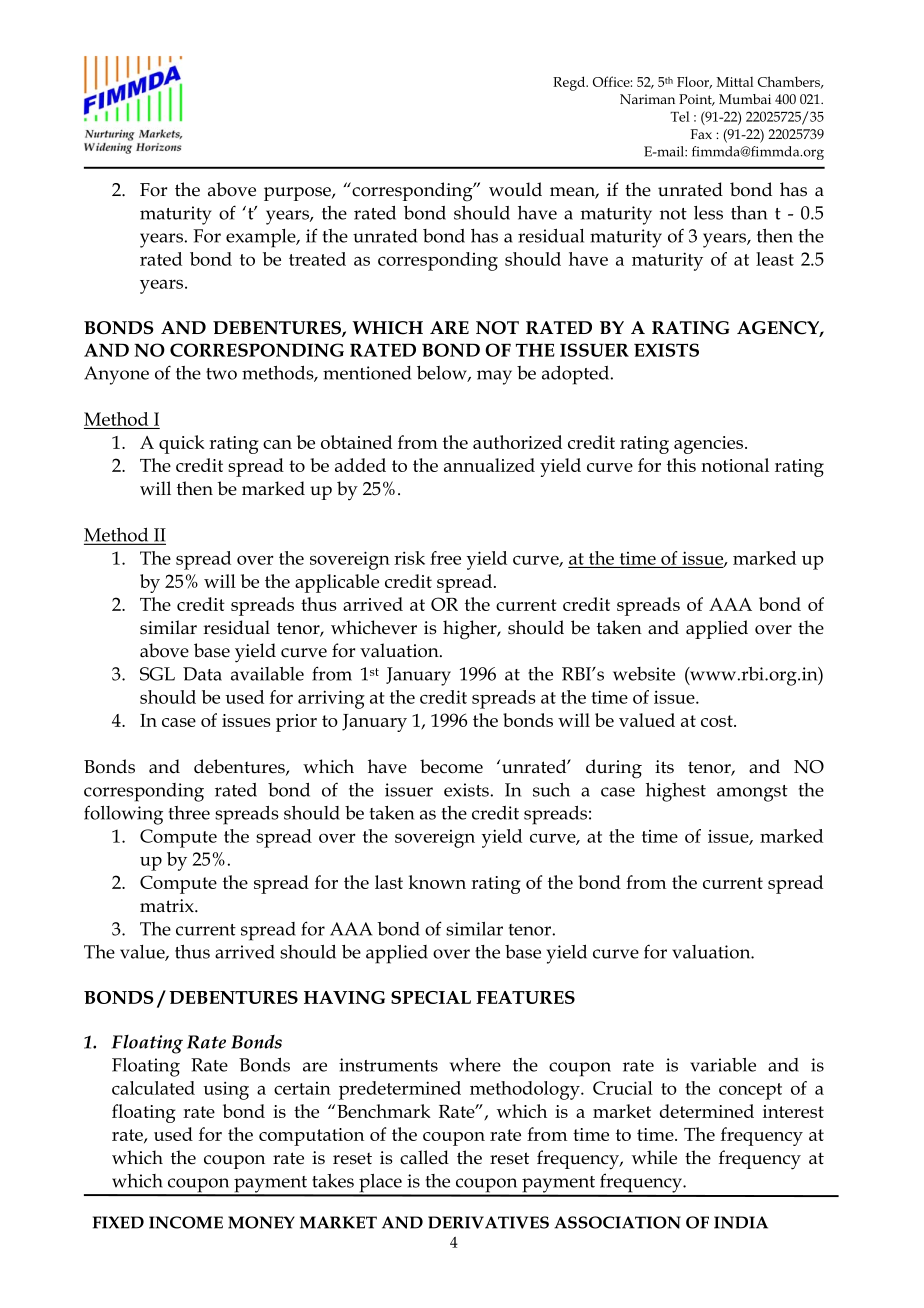 This screenshot has width=924, height=1308. What do you see at coordinates (515, 189) in the screenshot?
I see `would` at bounding box center [515, 189].
